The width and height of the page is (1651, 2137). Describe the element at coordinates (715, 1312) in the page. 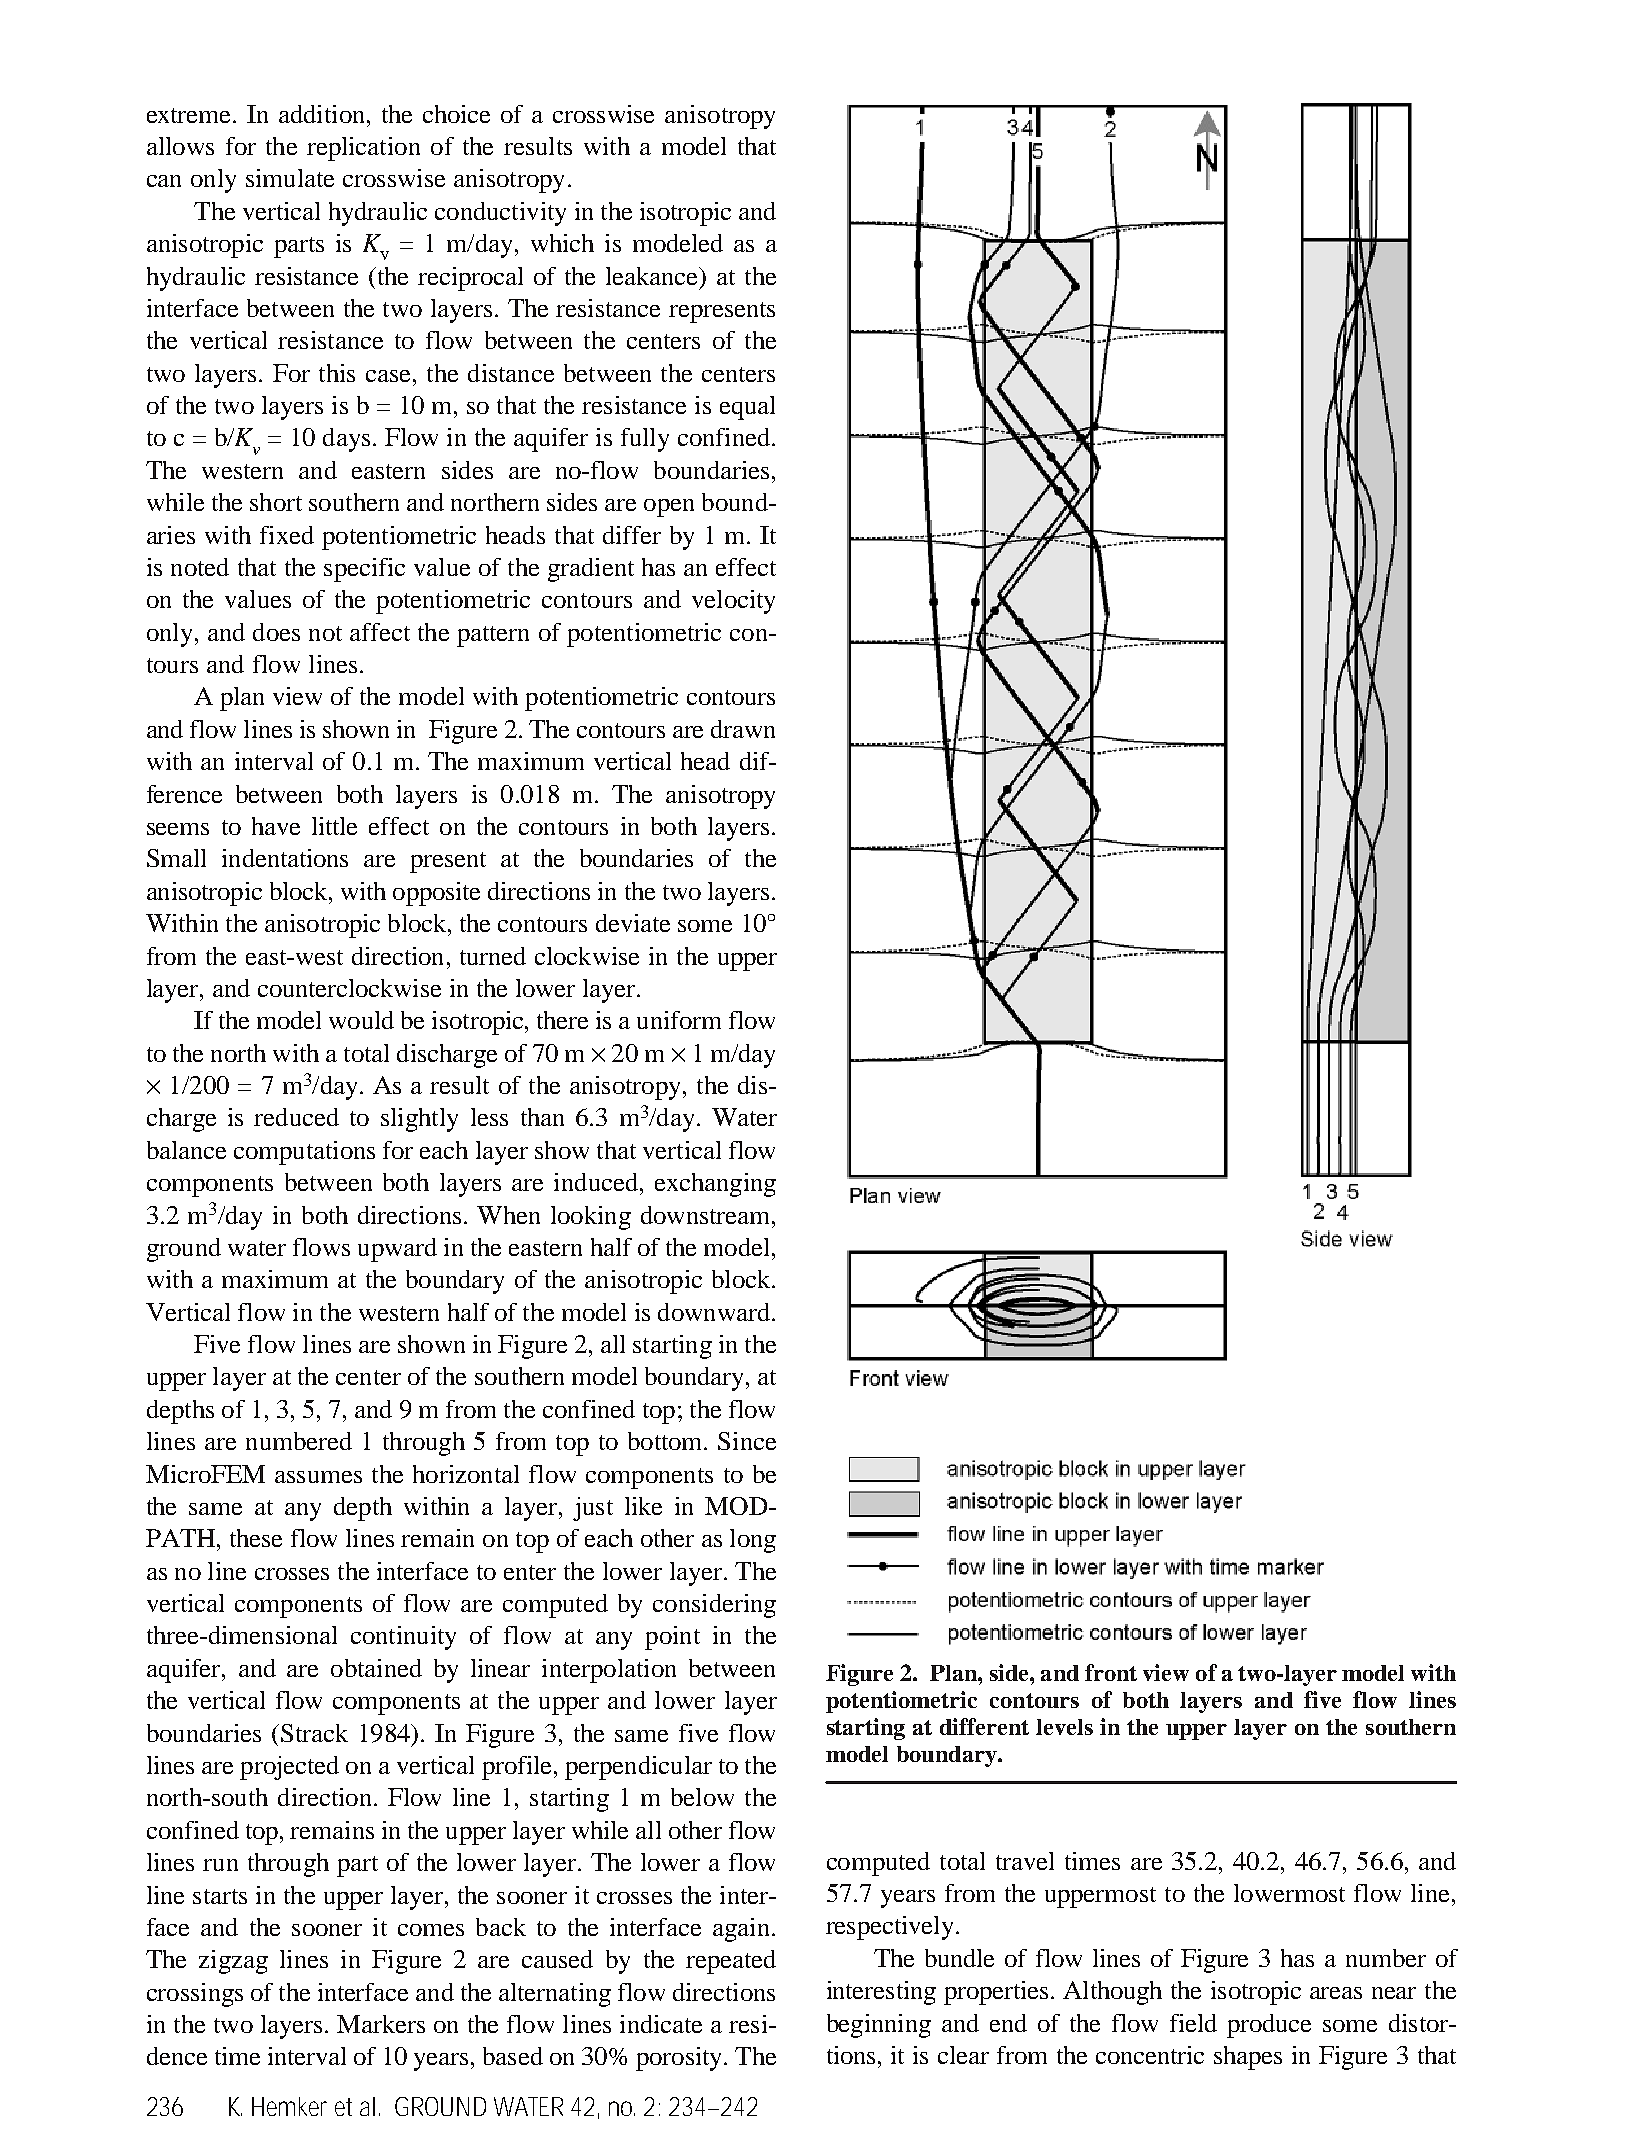

I see `downward` at that location.
